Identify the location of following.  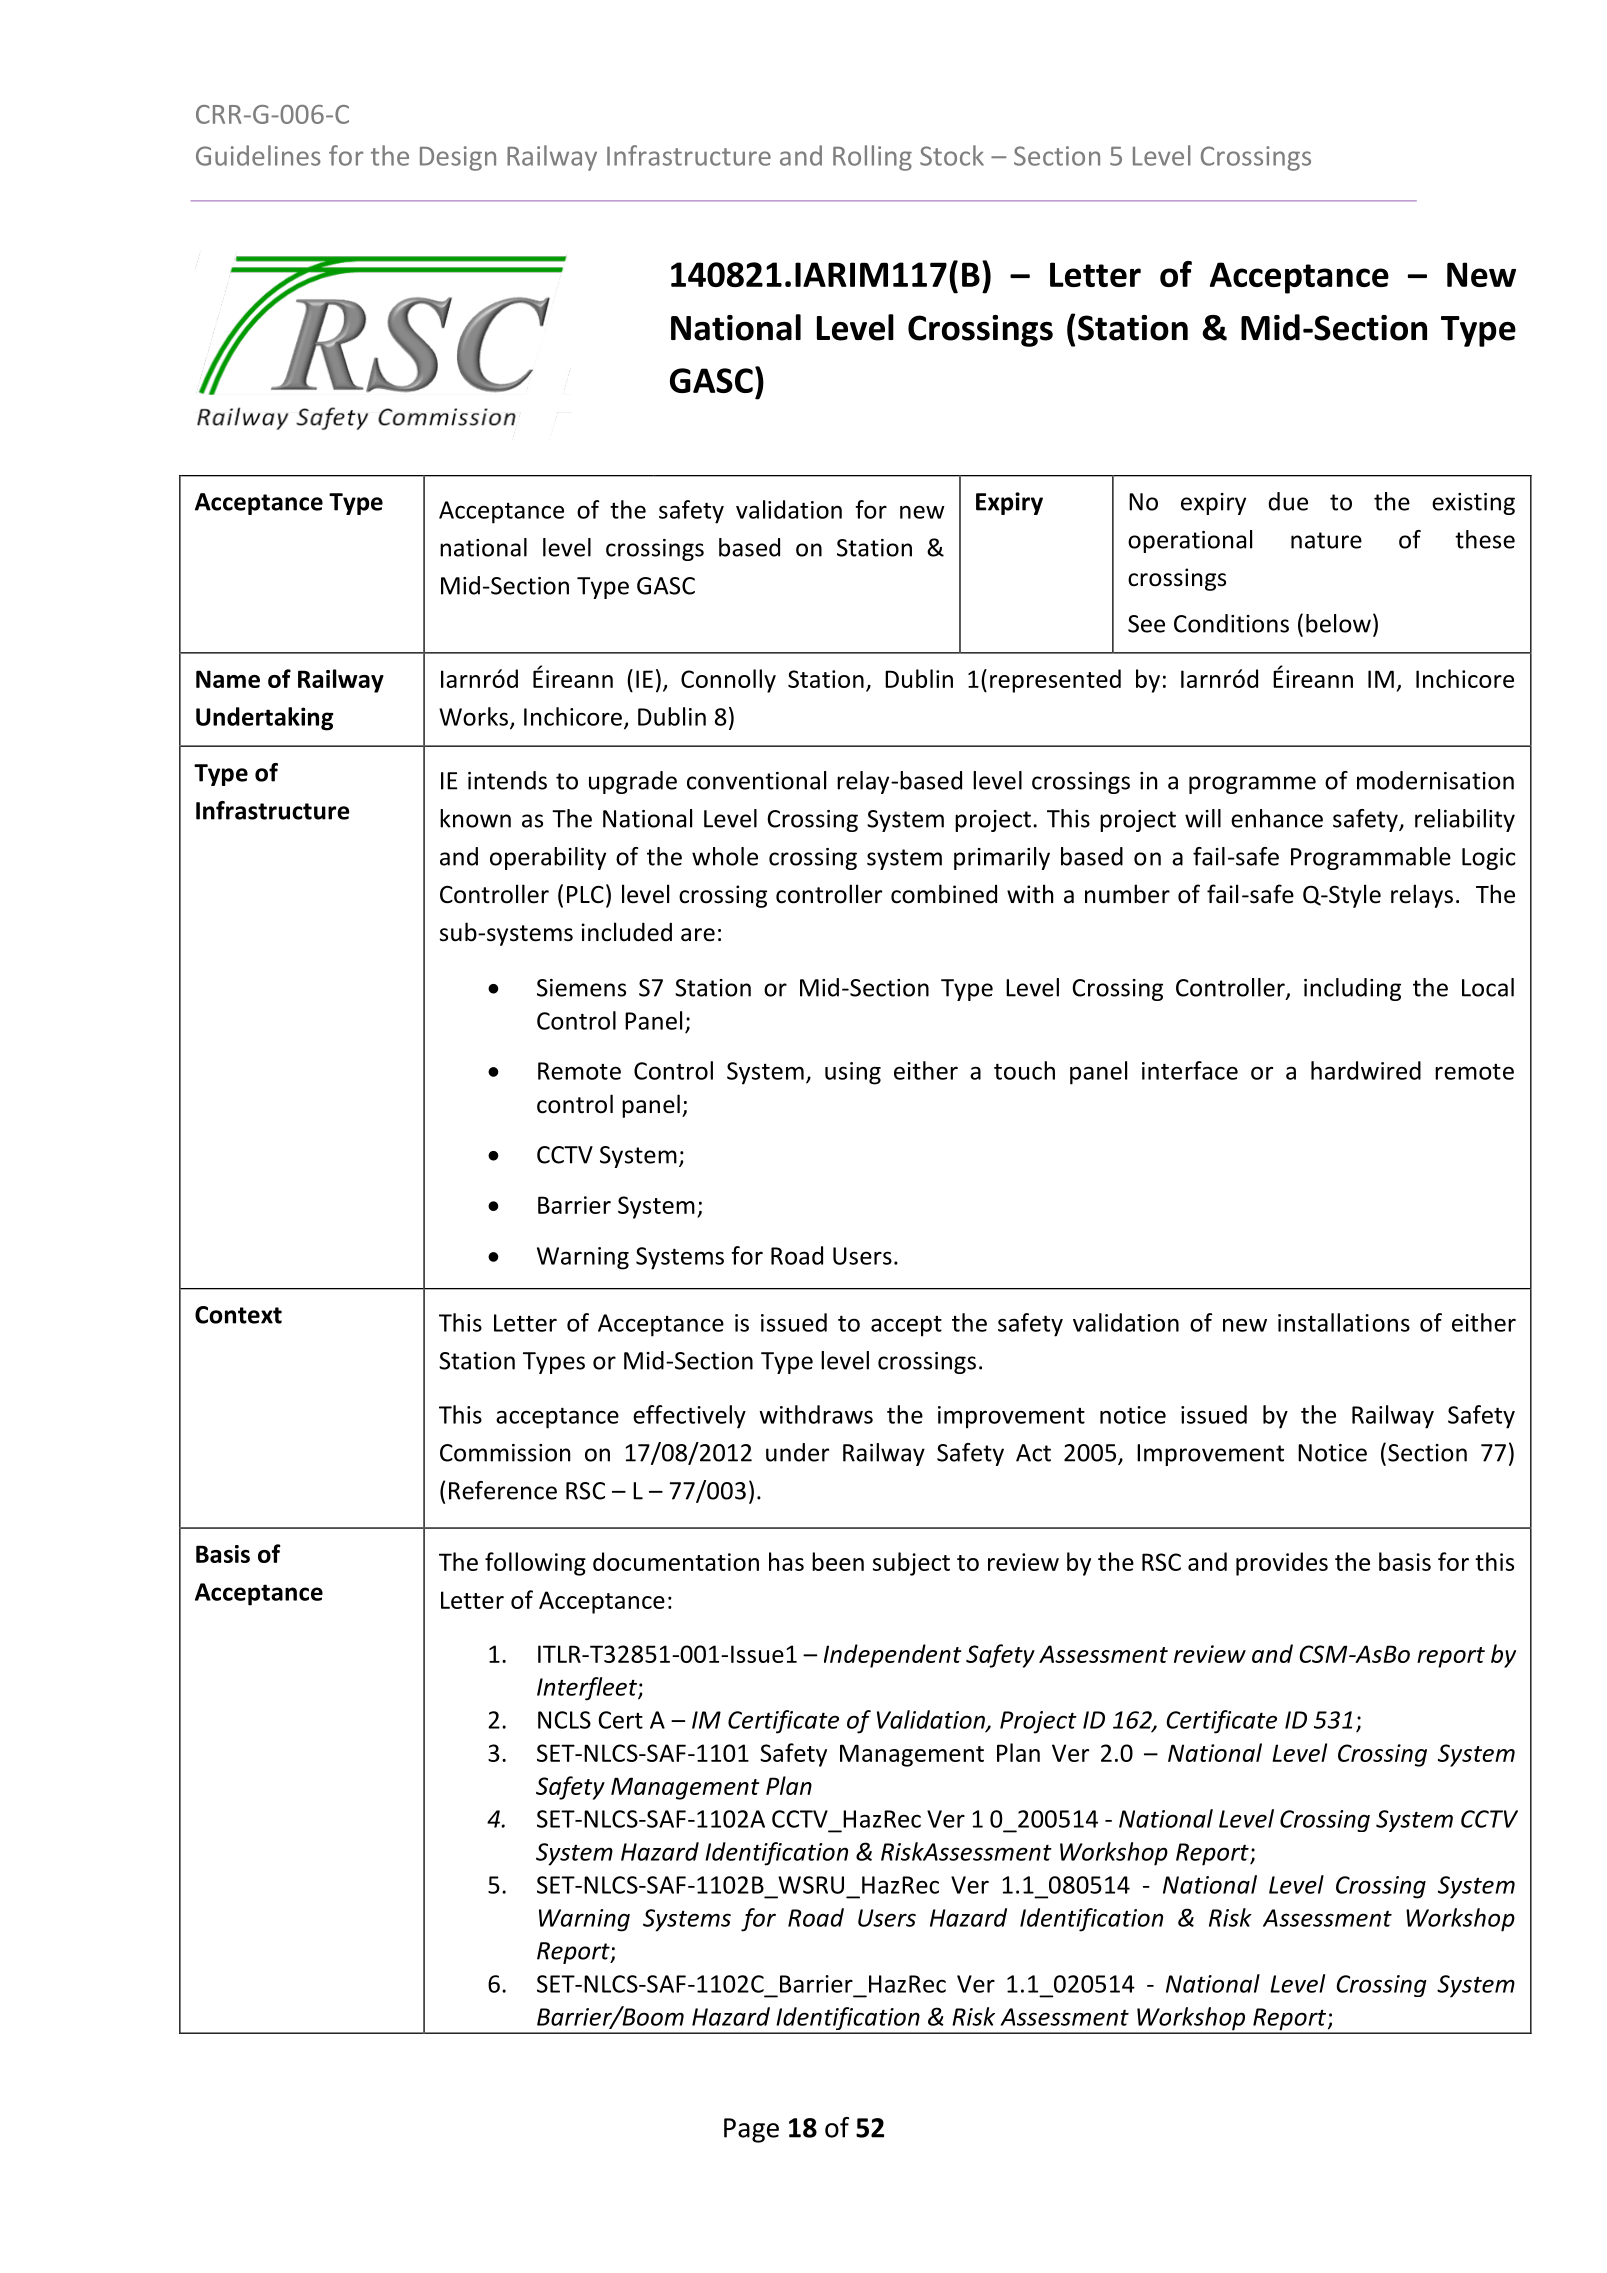
(535, 1564).
